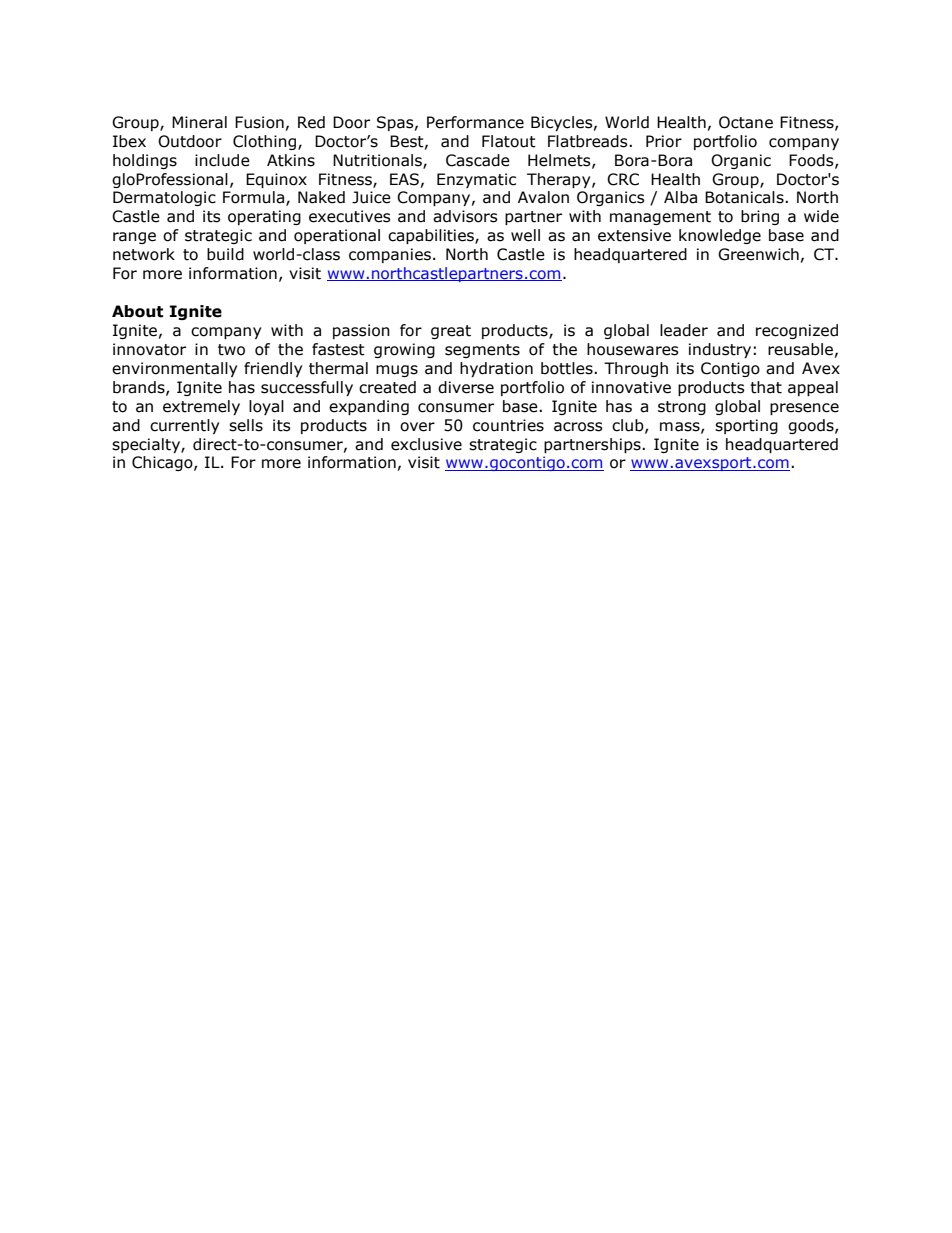 This screenshot has height=1233, width=952. What do you see at coordinates (201, 407) in the screenshot?
I see `extremely` at bounding box center [201, 407].
